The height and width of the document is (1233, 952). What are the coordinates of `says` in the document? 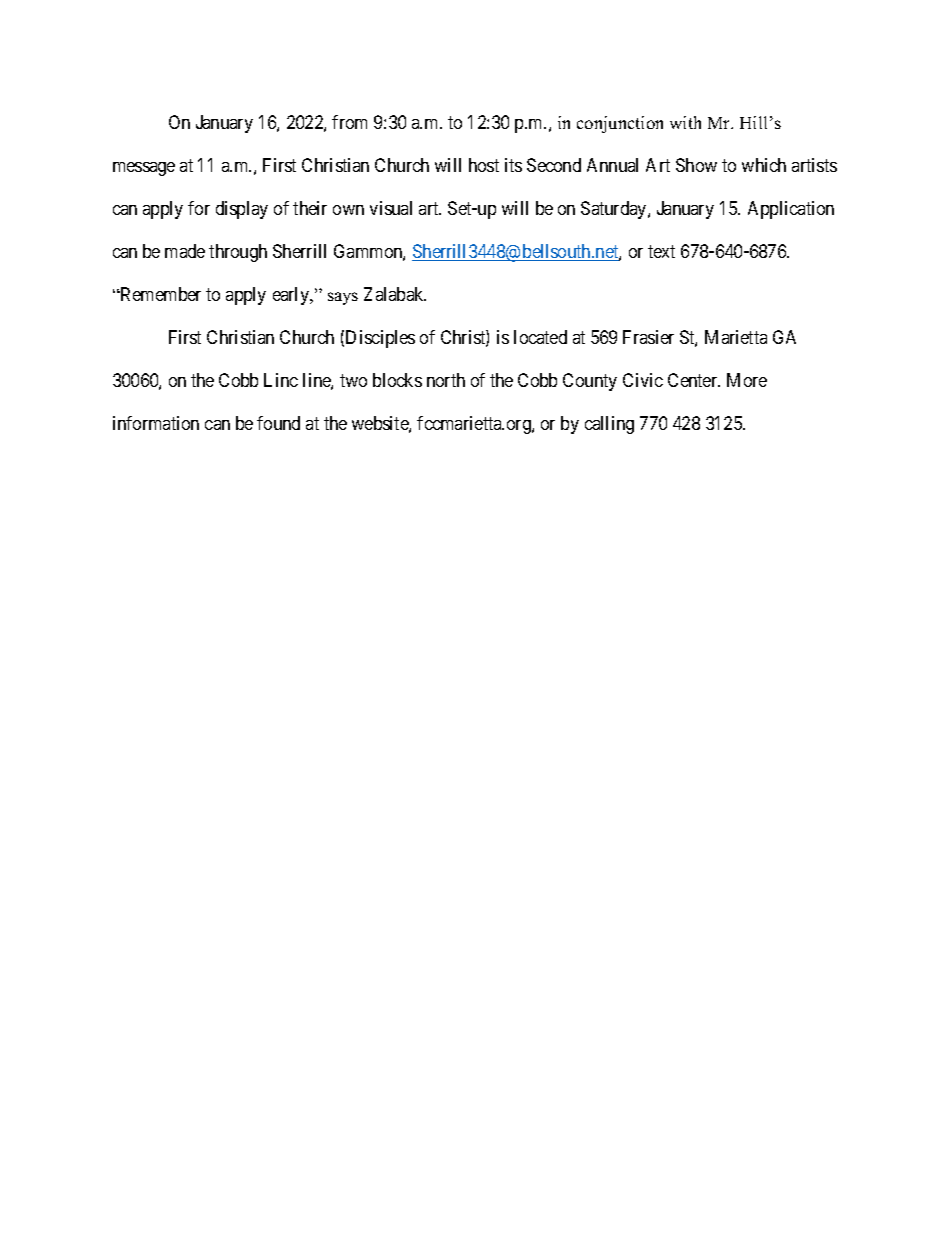 It's located at (343, 298).
